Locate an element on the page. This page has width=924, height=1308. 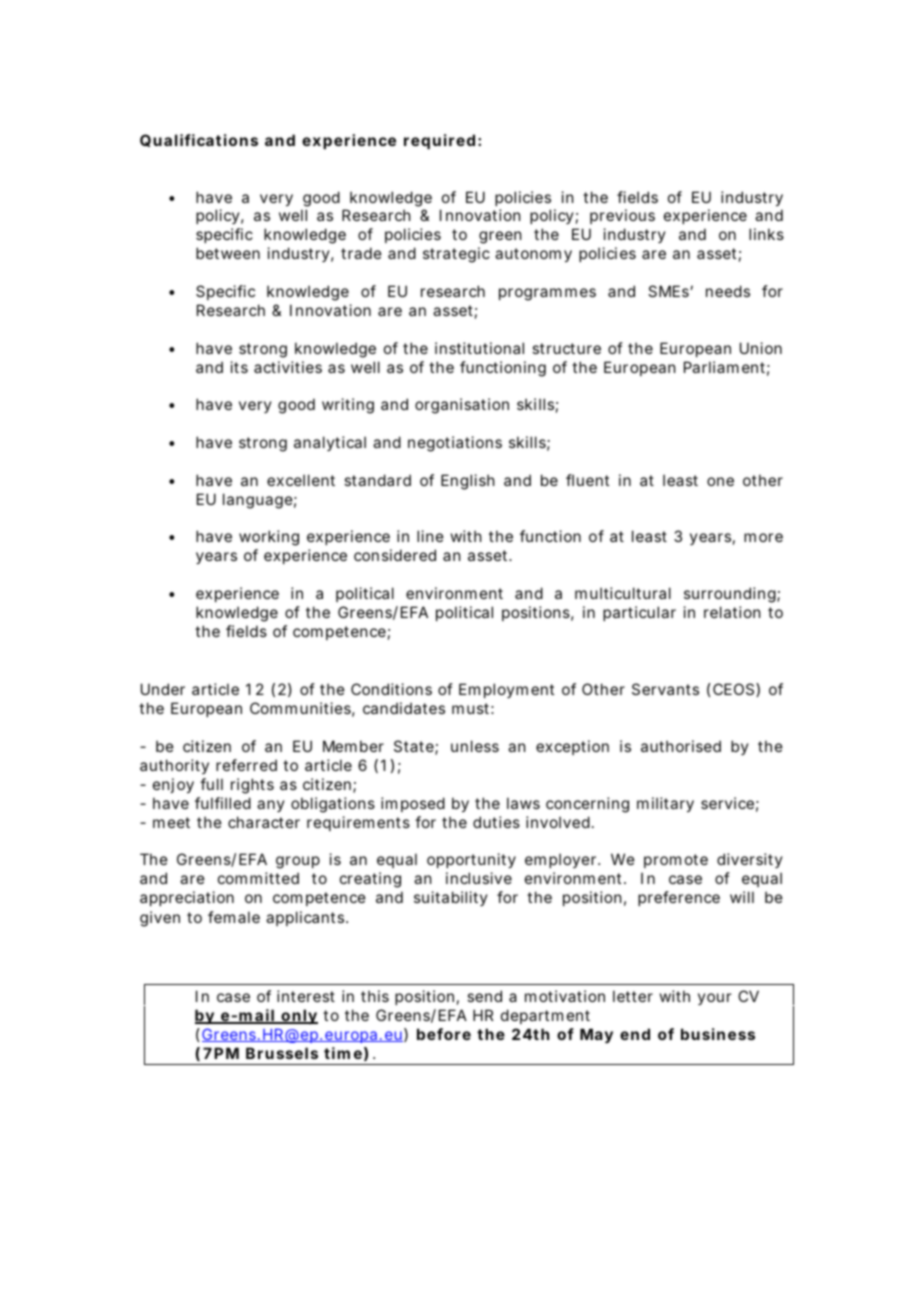
one is located at coordinates (720, 481).
